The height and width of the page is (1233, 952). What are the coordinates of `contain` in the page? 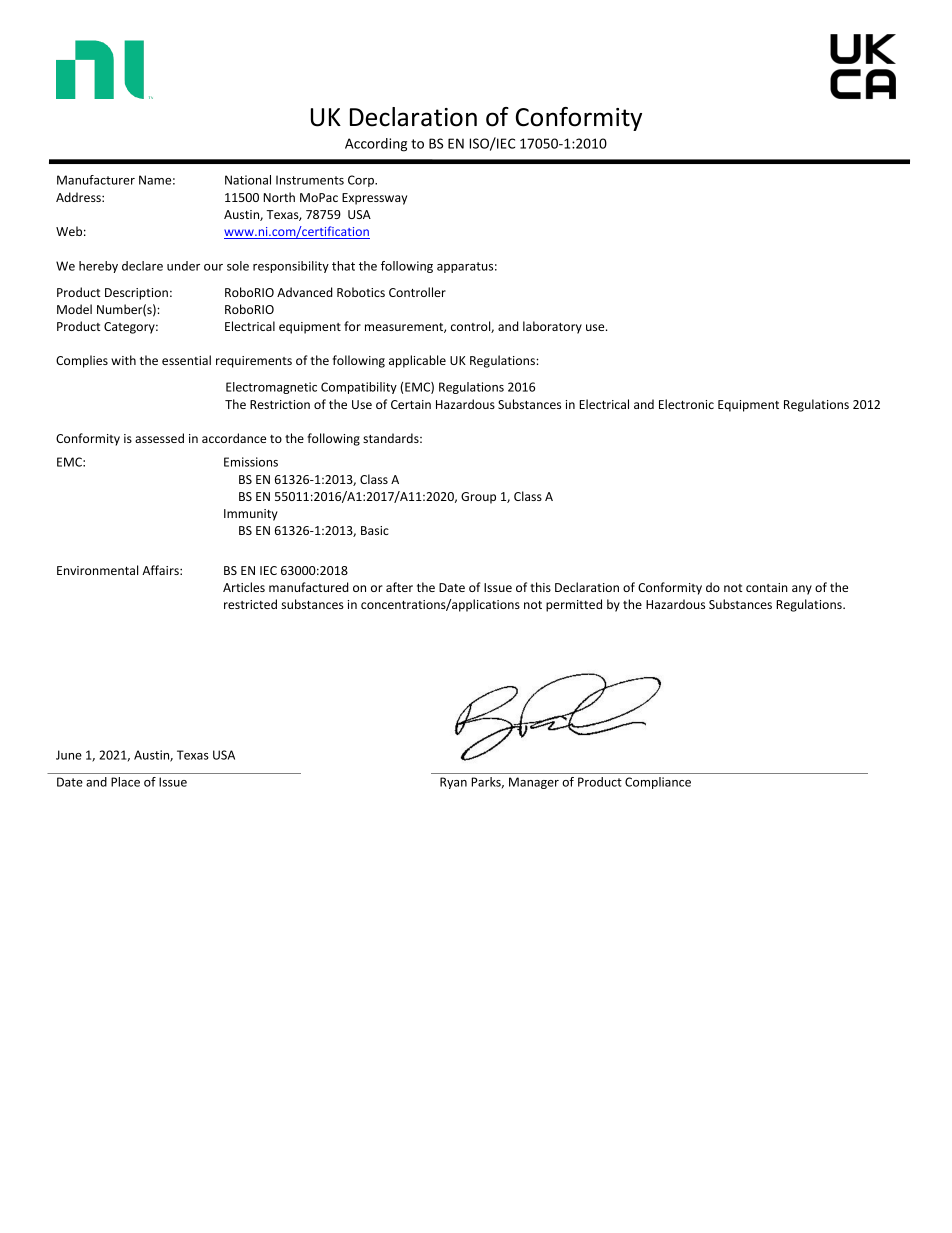 It's located at (767, 587).
